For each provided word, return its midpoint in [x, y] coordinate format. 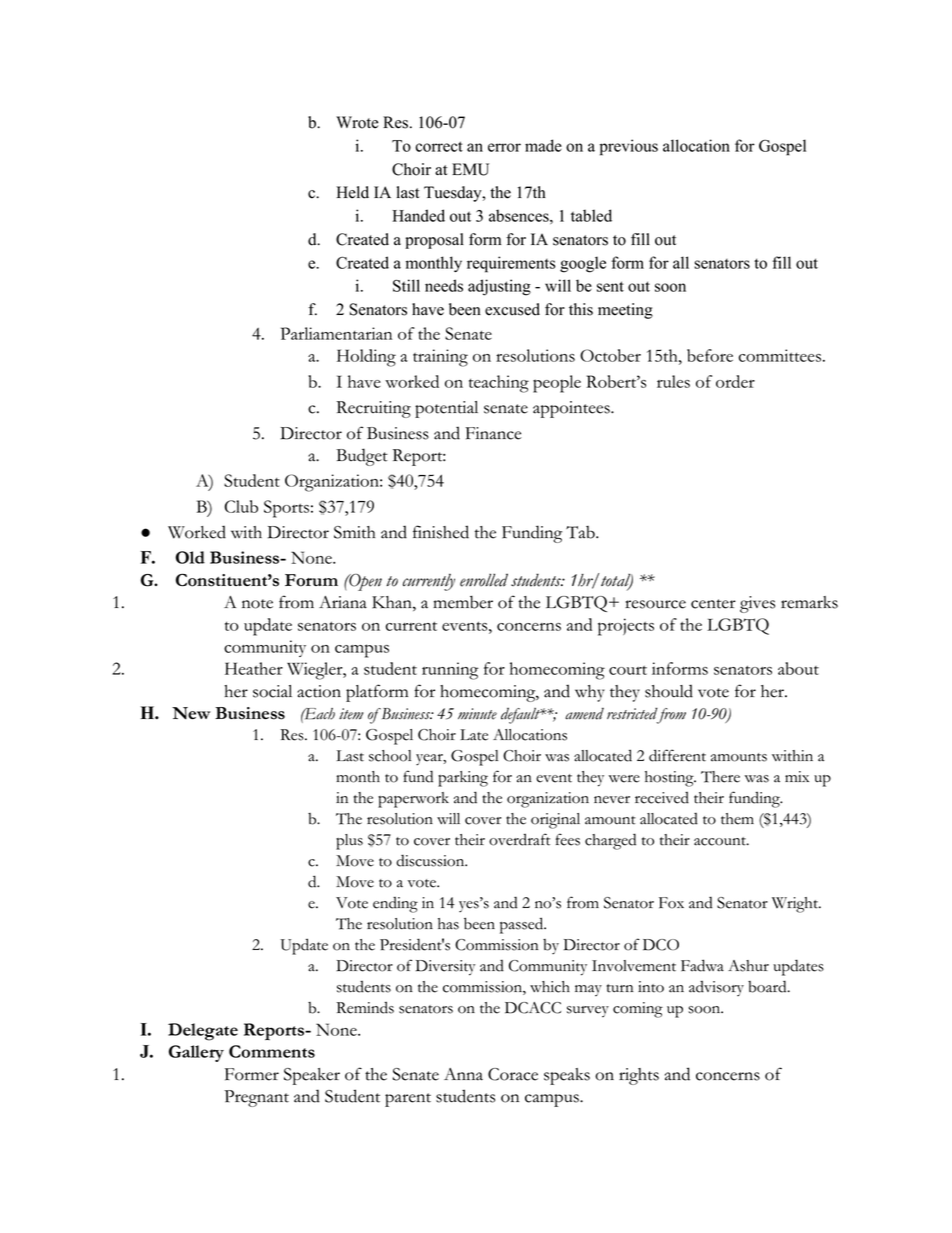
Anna [463, 1074]
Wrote [357, 122]
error [504, 147]
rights [639, 1076]
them [737, 819]
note [257, 604]
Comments [272, 1051]
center [713, 604]
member [463, 602]
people [557, 384]
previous [629, 147]
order [735, 381]
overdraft [519, 839]
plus [349, 842]
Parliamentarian [336, 333]
